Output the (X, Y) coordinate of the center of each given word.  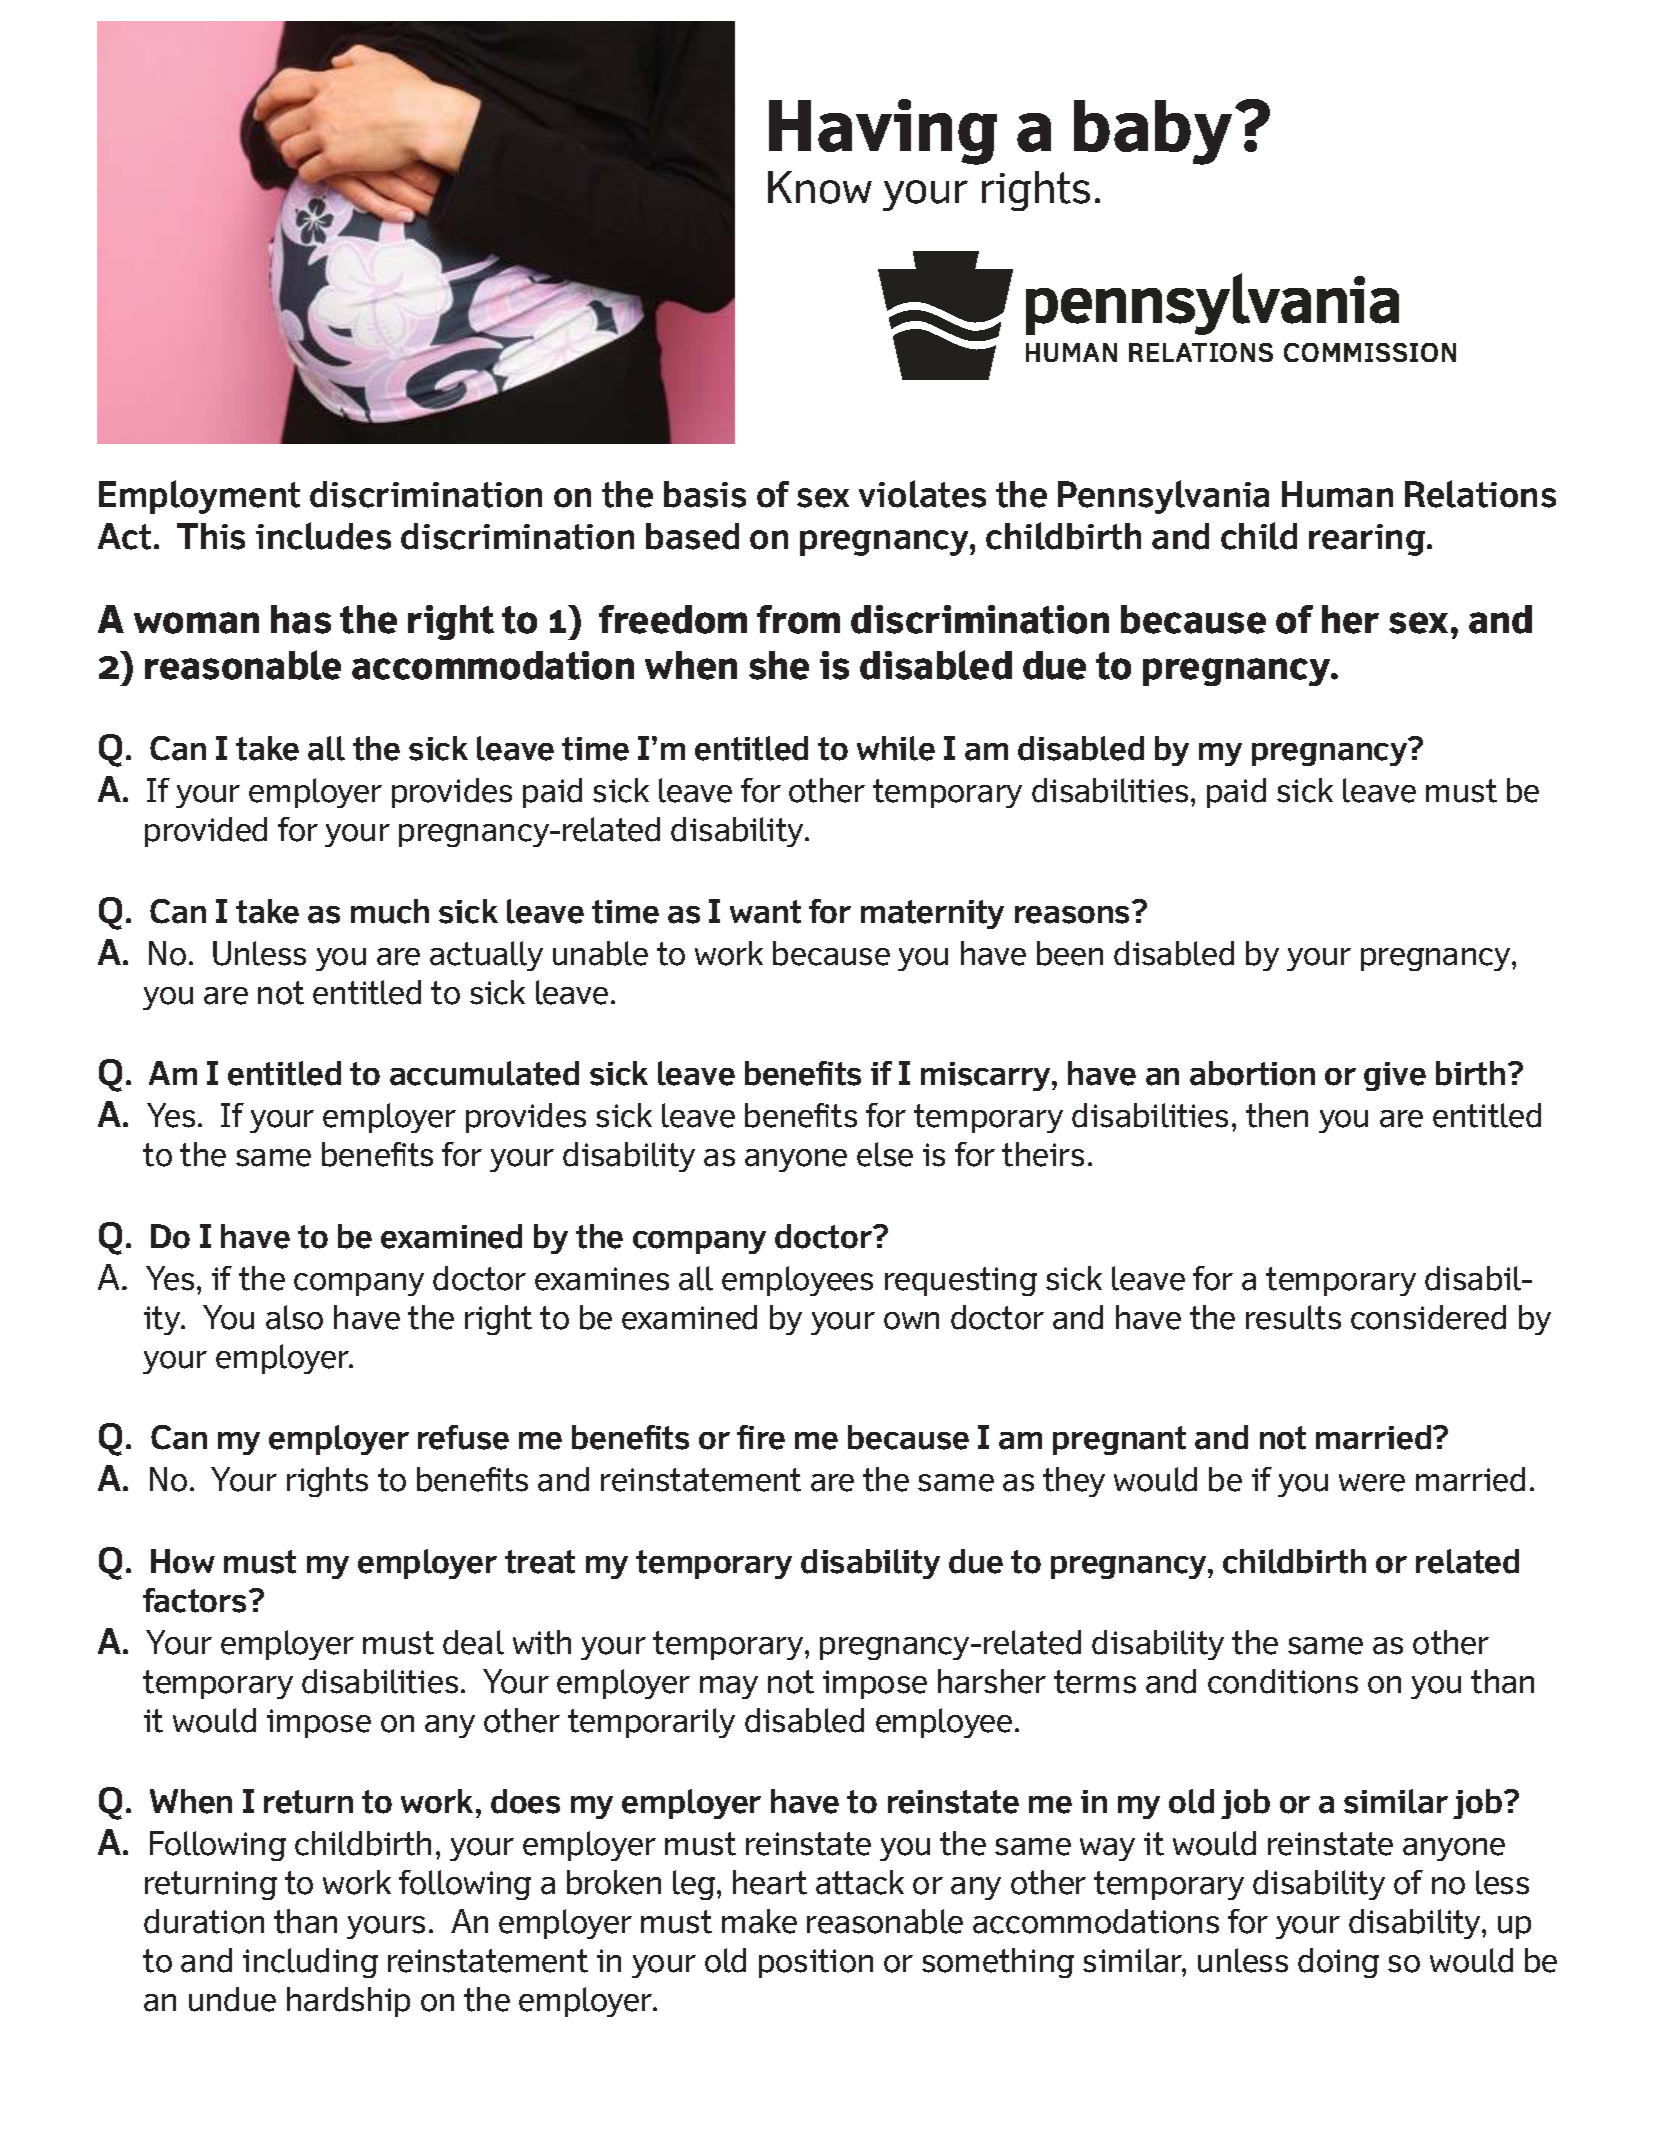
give (1395, 1076)
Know (820, 187)
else (885, 1154)
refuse (463, 1437)
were (1372, 1483)
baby (1153, 132)
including (310, 1963)
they (1074, 1482)
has (301, 619)
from (798, 619)
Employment (199, 497)
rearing (1368, 540)
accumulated (484, 1073)
